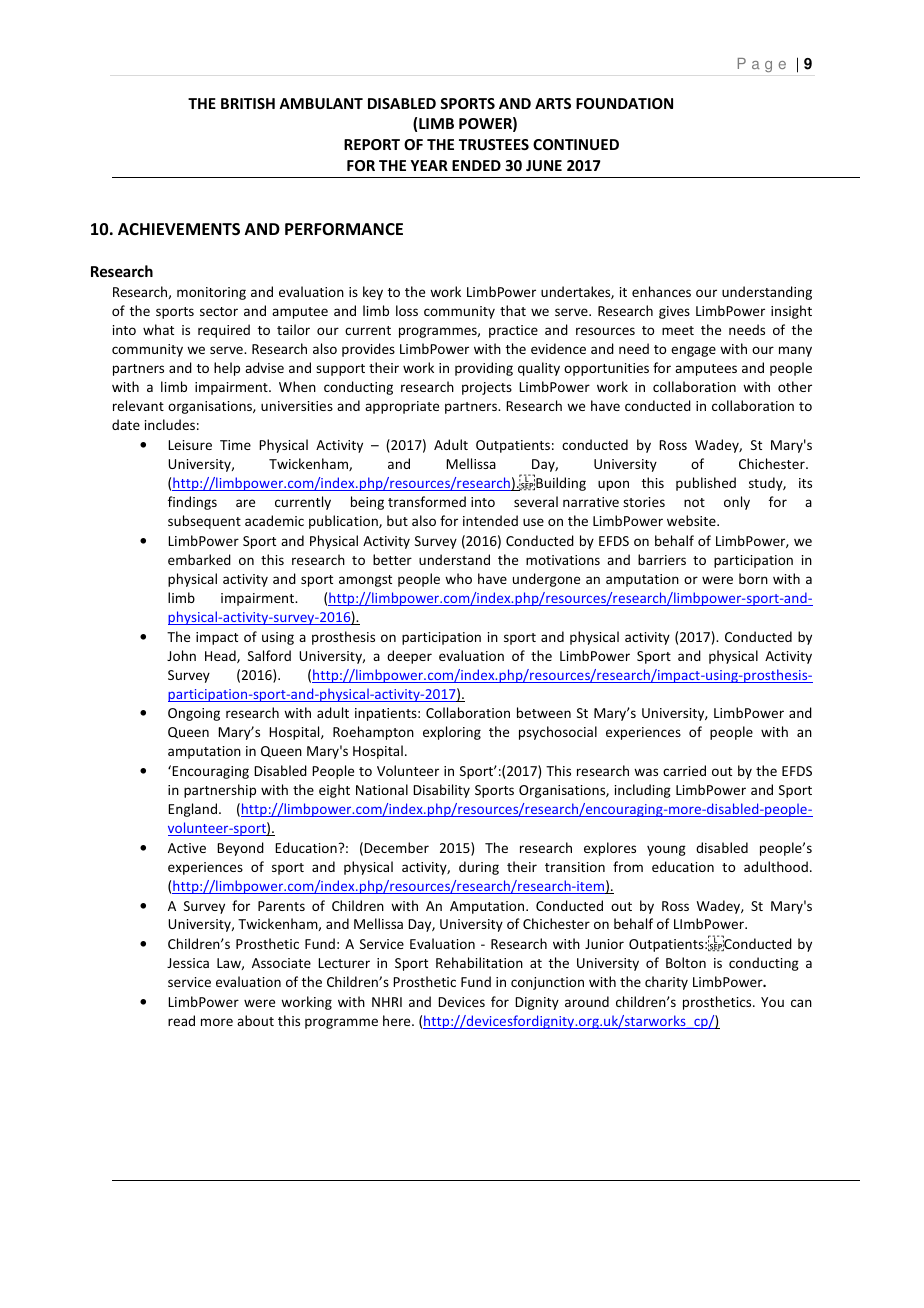  Describe the element at coordinates (706, 484) in the screenshot. I see `published` at that location.
